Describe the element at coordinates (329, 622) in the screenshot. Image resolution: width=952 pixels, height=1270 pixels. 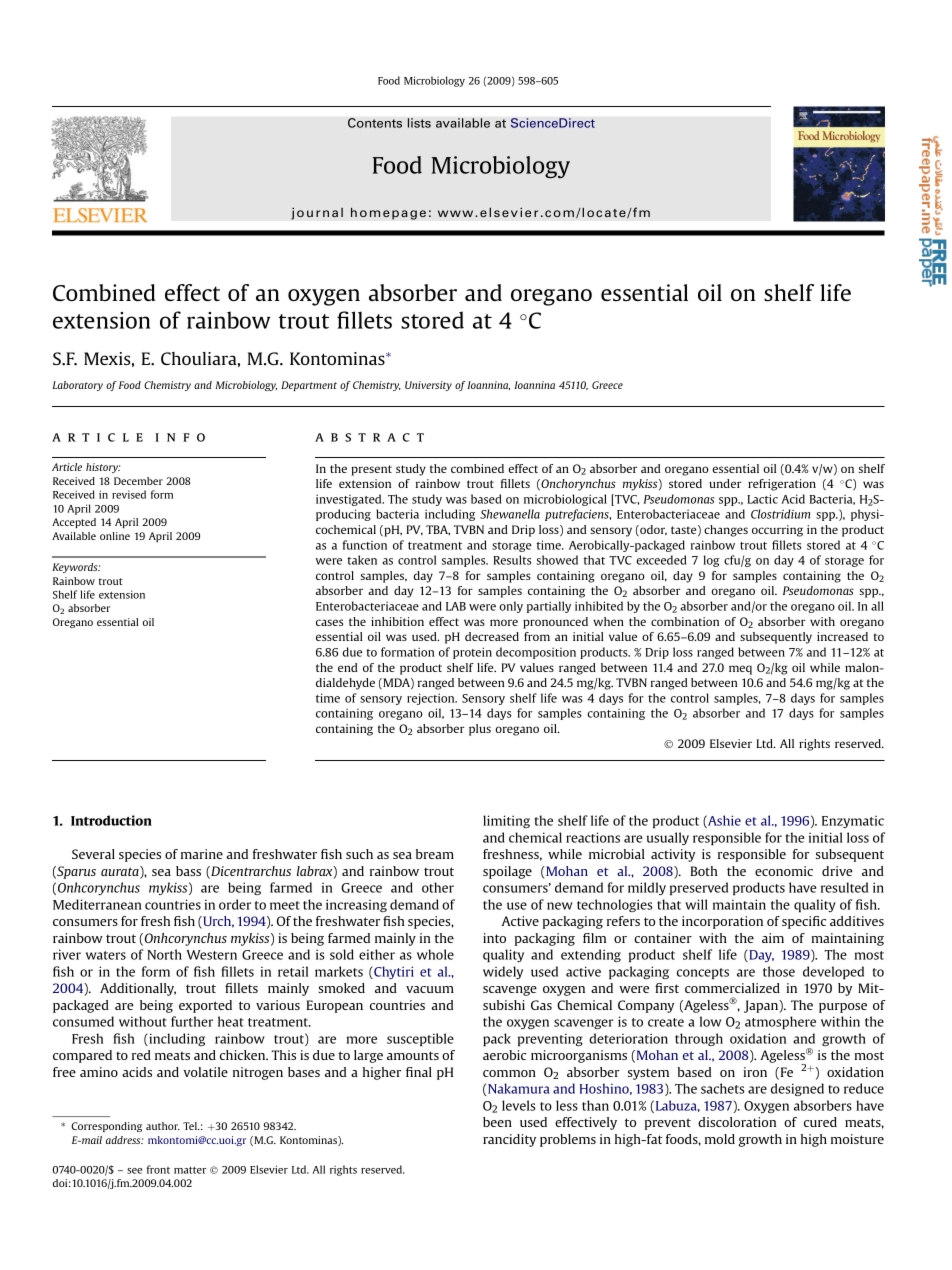
I see `cases` at that location.
